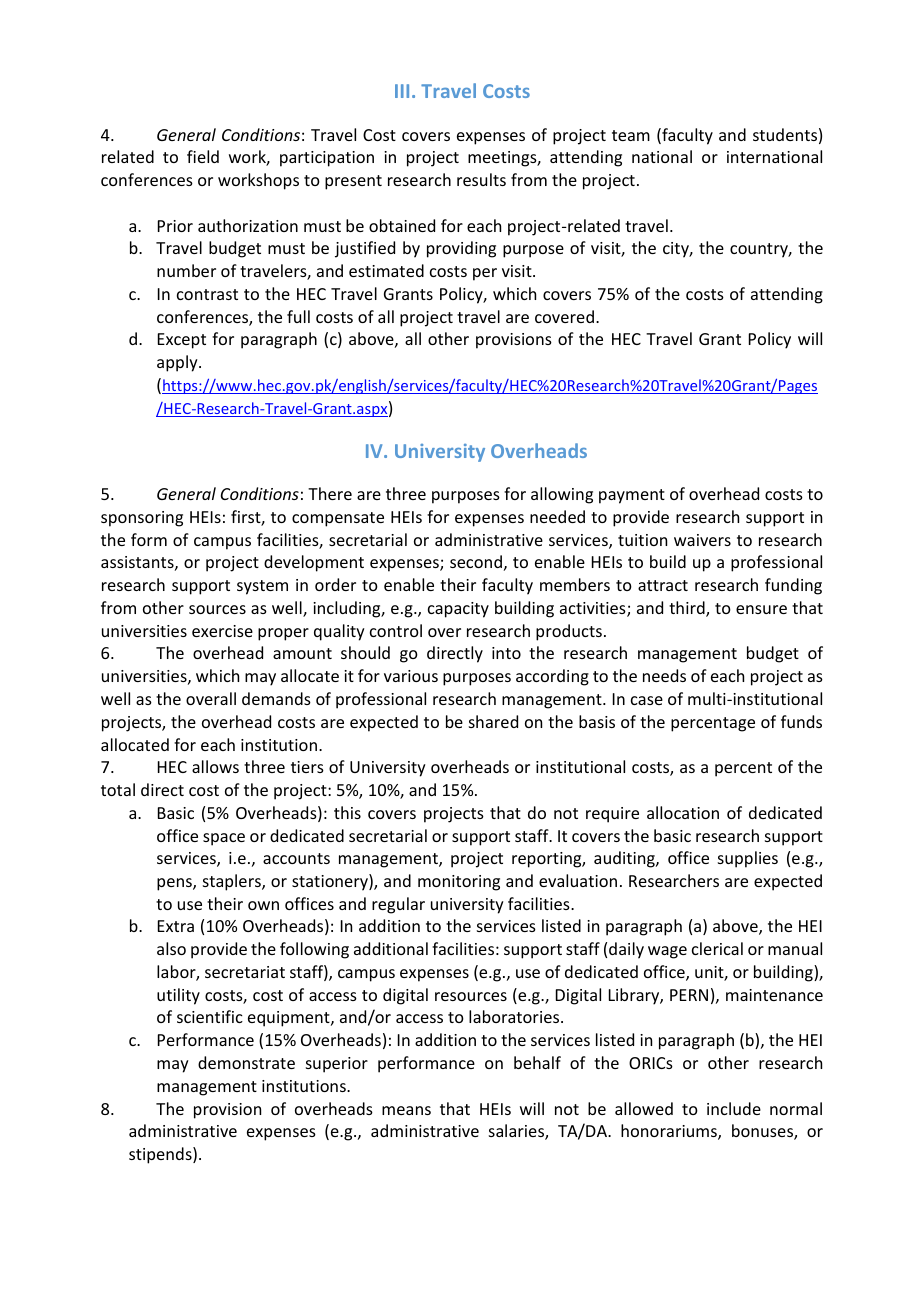 Image resolution: width=924 pixels, height=1307 pixels. Describe the element at coordinates (142, 519) in the screenshot. I see `sponsoring` at that location.
